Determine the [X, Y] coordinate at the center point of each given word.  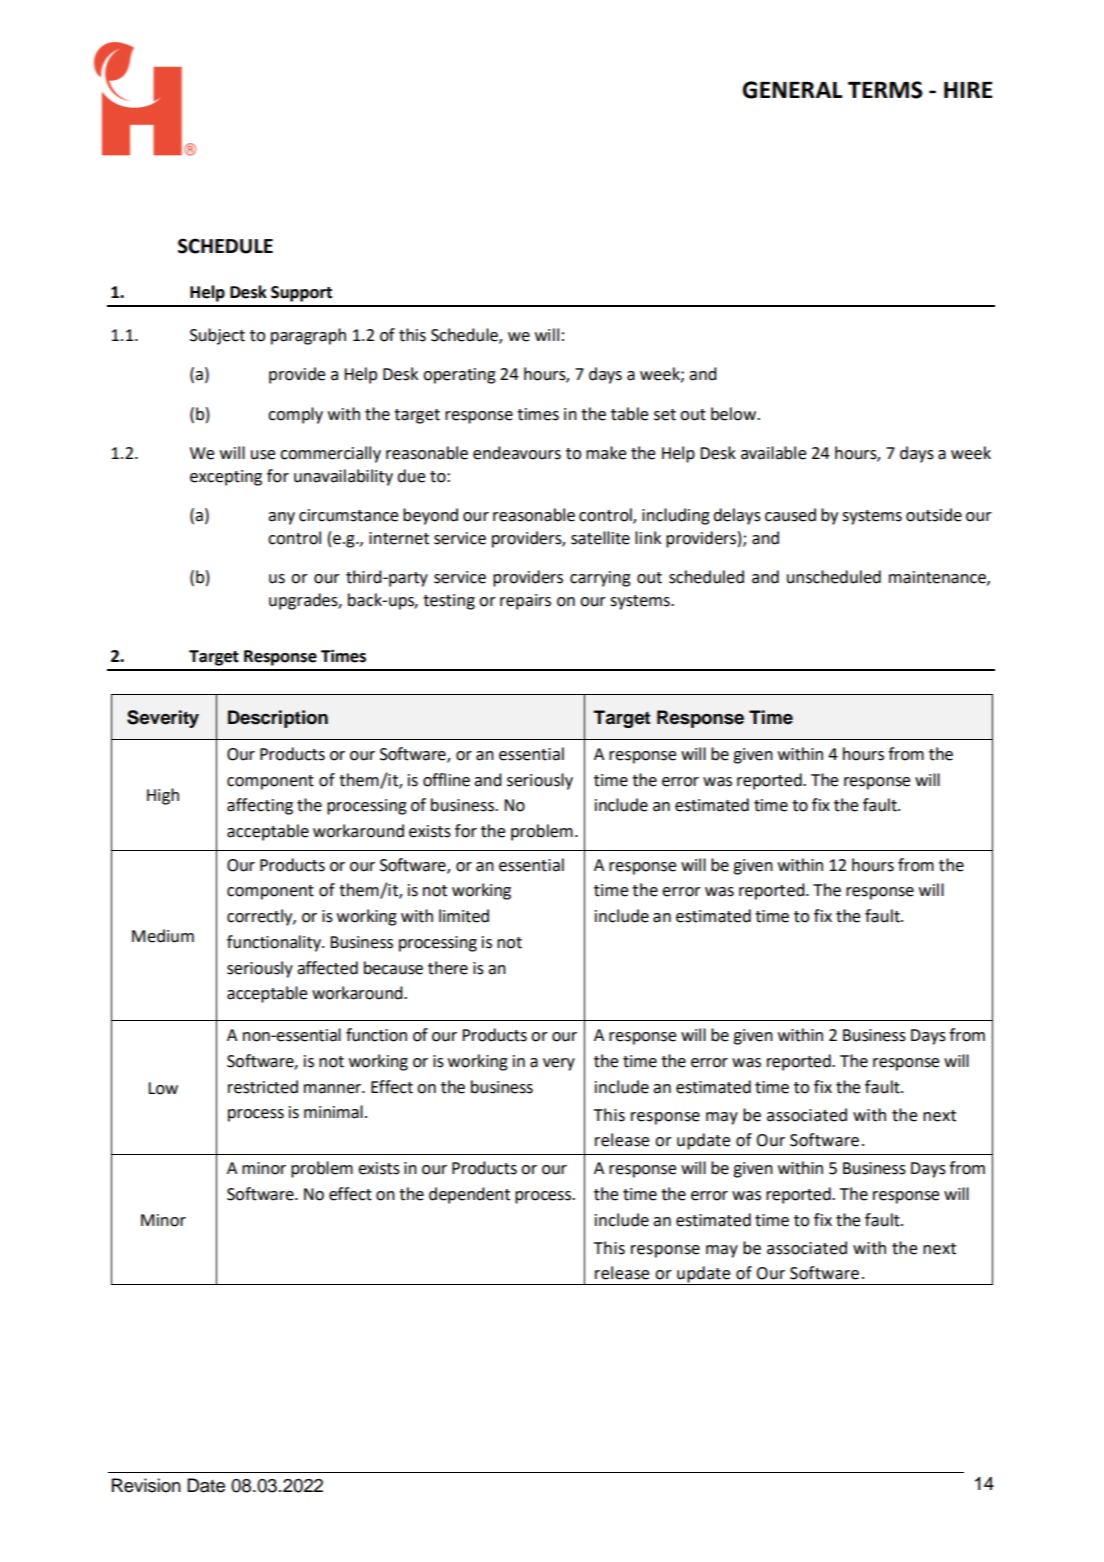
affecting [260, 806]
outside [934, 515]
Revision [146, 1485]
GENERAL [792, 90]
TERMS [885, 90]
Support [301, 294]
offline [446, 780]
